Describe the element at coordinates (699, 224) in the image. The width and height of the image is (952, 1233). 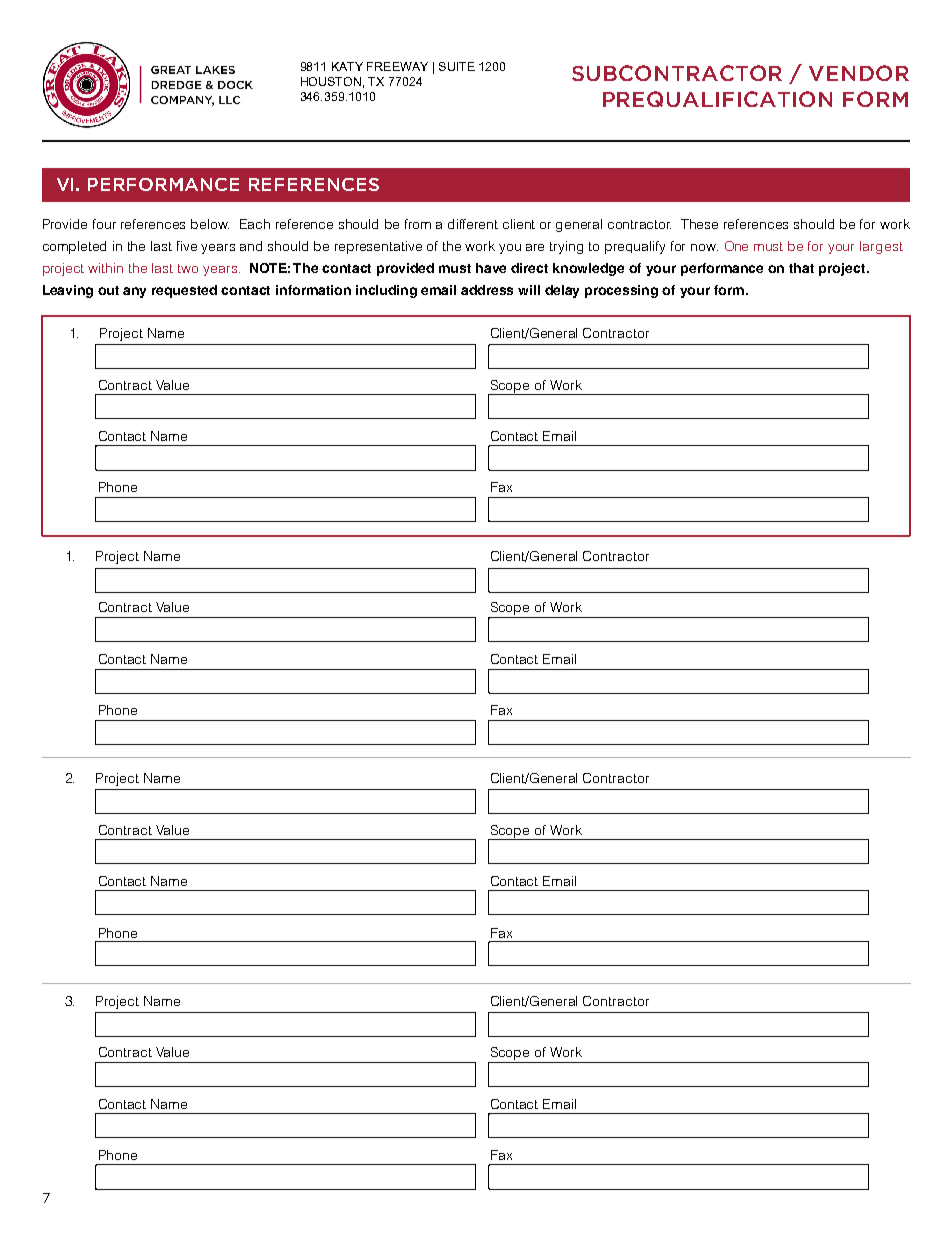
I see `These` at that location.
